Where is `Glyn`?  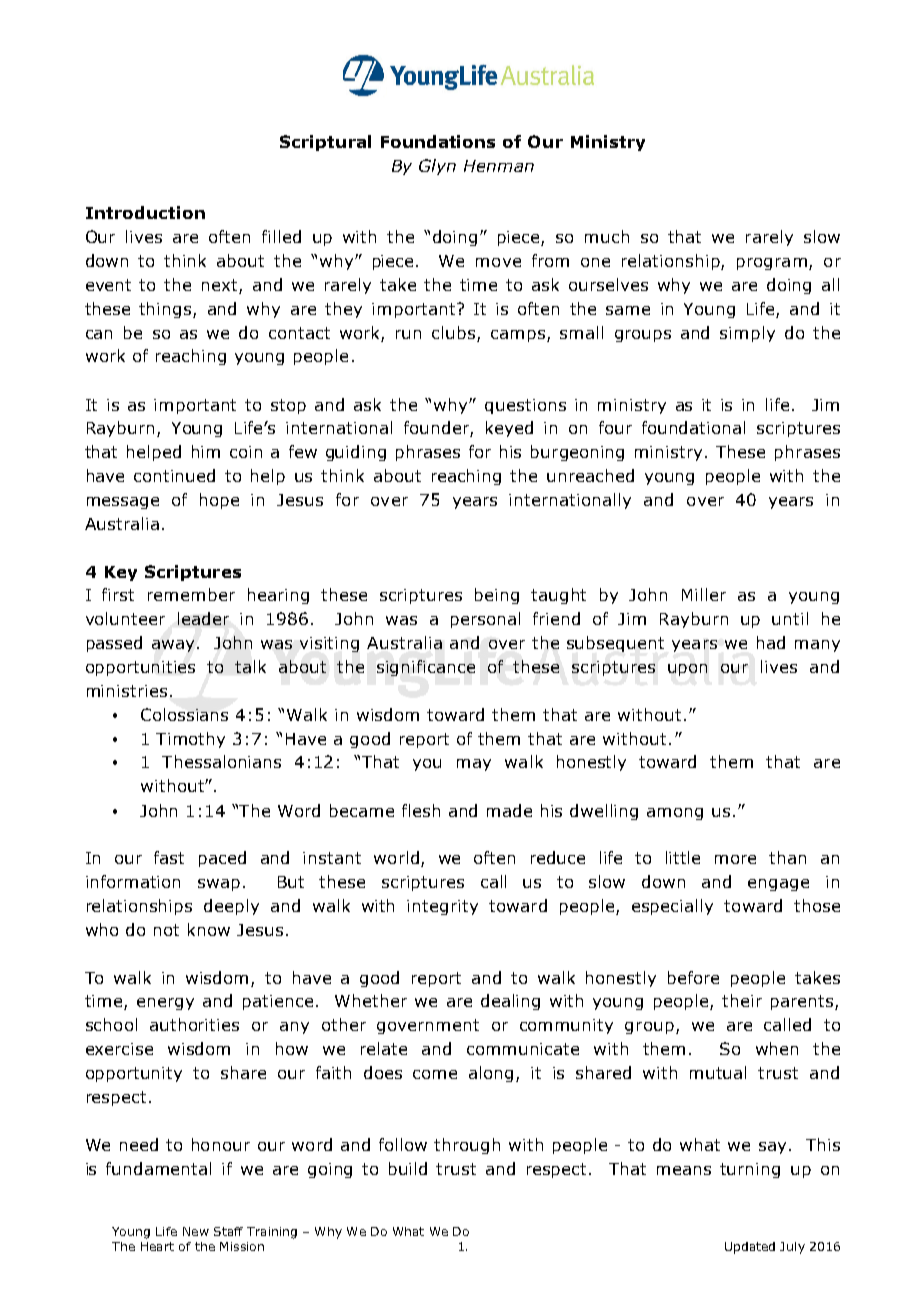 Glyn is located at coordinates (437, 167).
